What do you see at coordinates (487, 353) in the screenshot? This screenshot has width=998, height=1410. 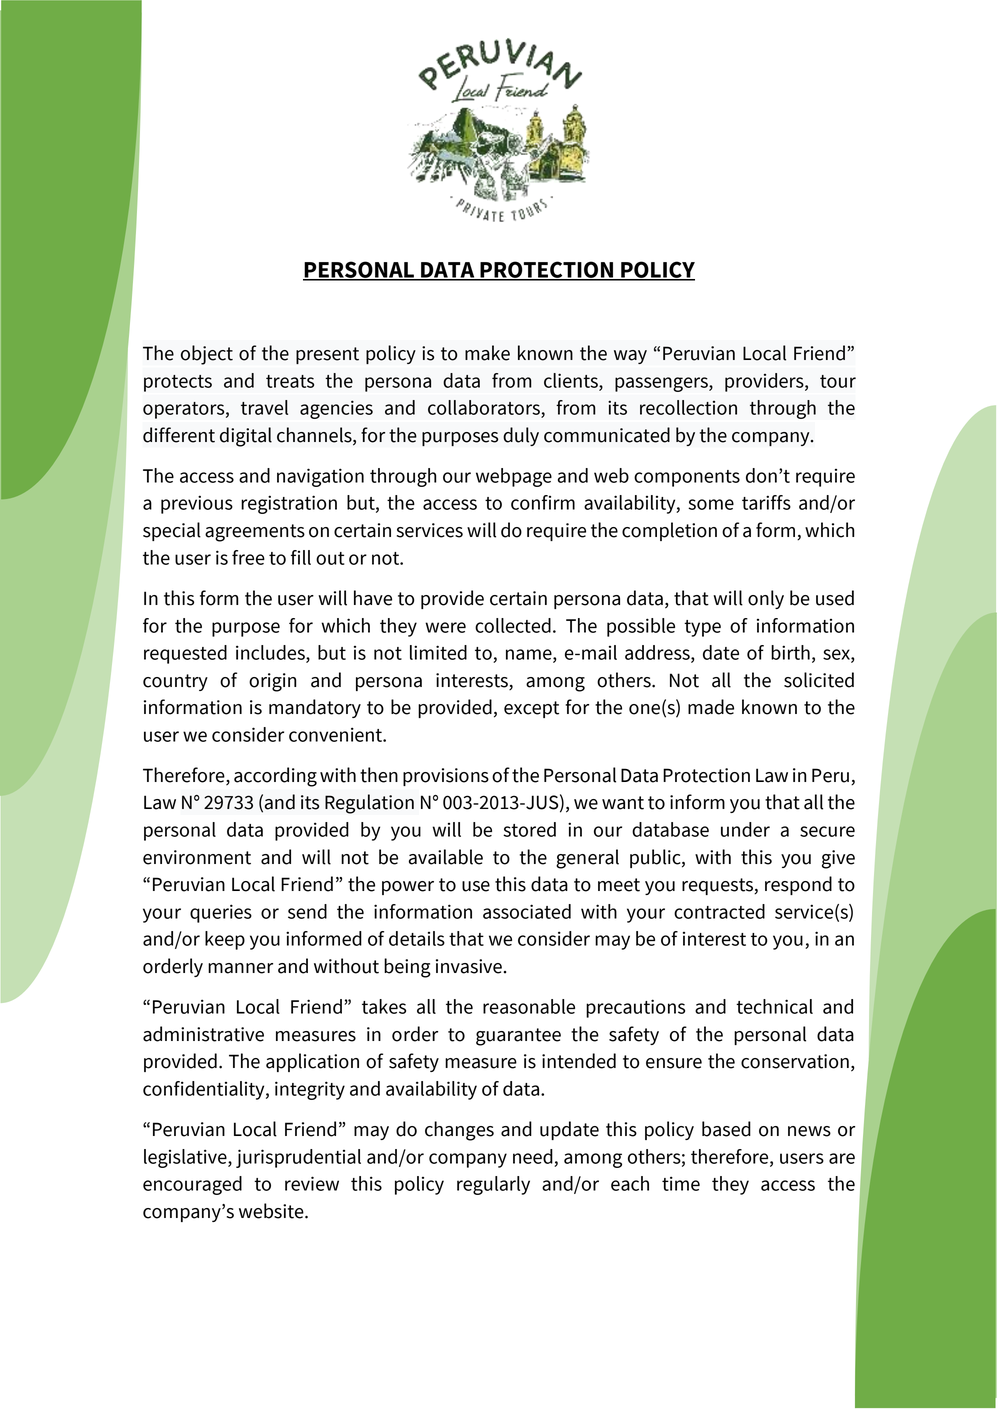 I see `make` at bounding box center [487, 353].
